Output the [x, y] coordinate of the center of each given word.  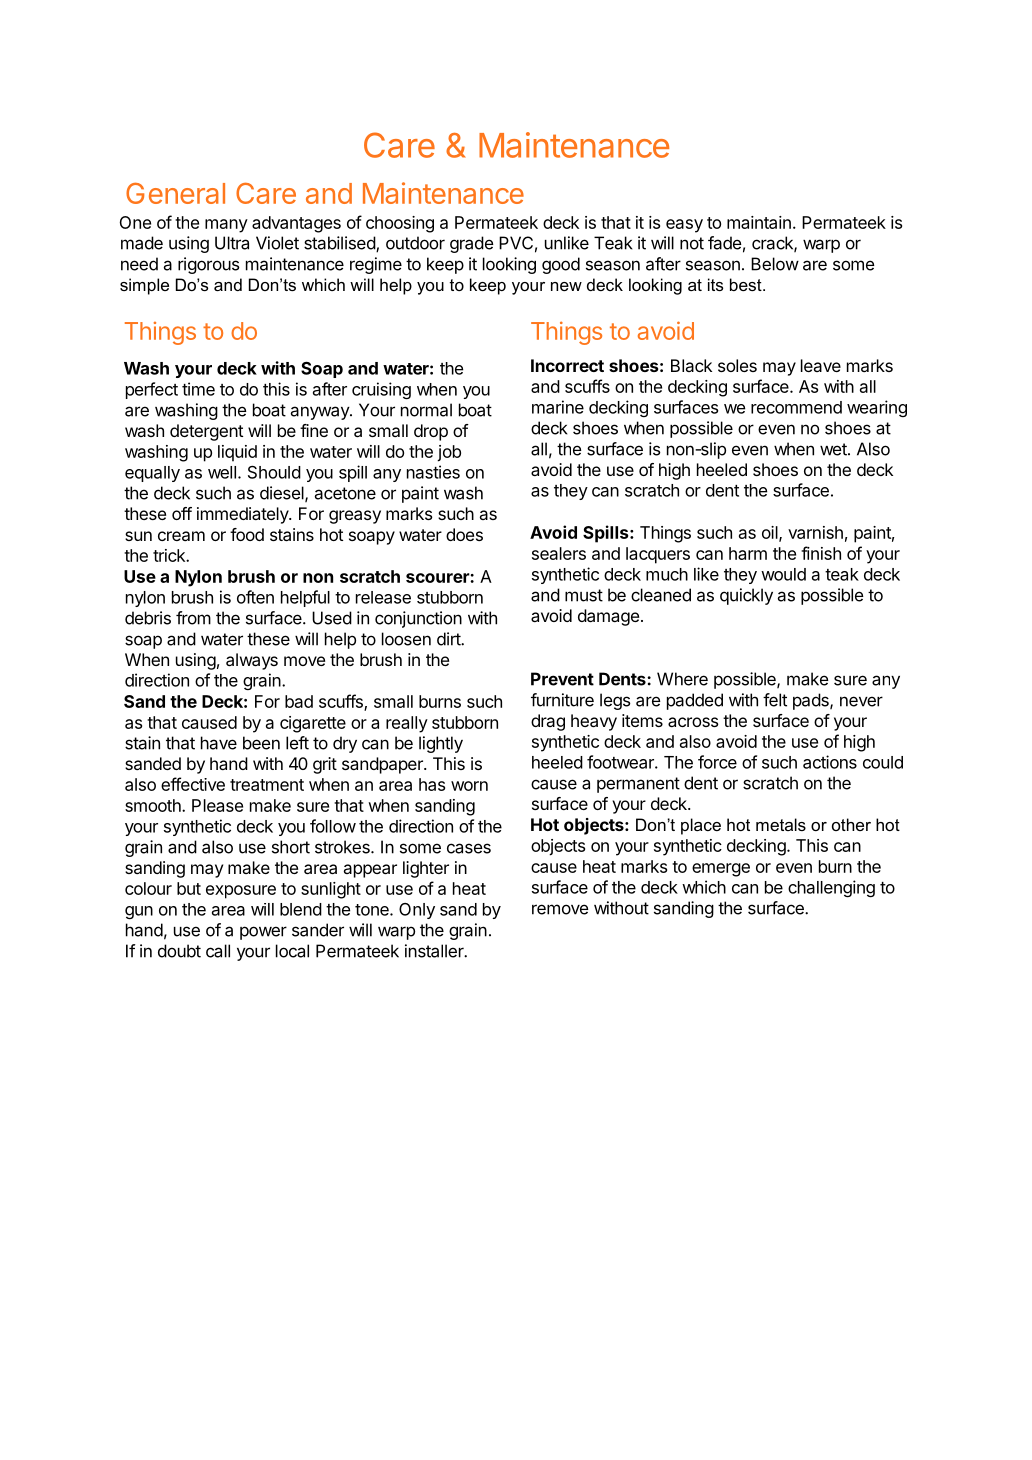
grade [472, 244]
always [252, 661]
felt [775, 700]
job [449, 453]
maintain [759, 222]
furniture [562, 700]
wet [834, 449]
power [263, 933]
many [226, 226]
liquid [237, 453]
